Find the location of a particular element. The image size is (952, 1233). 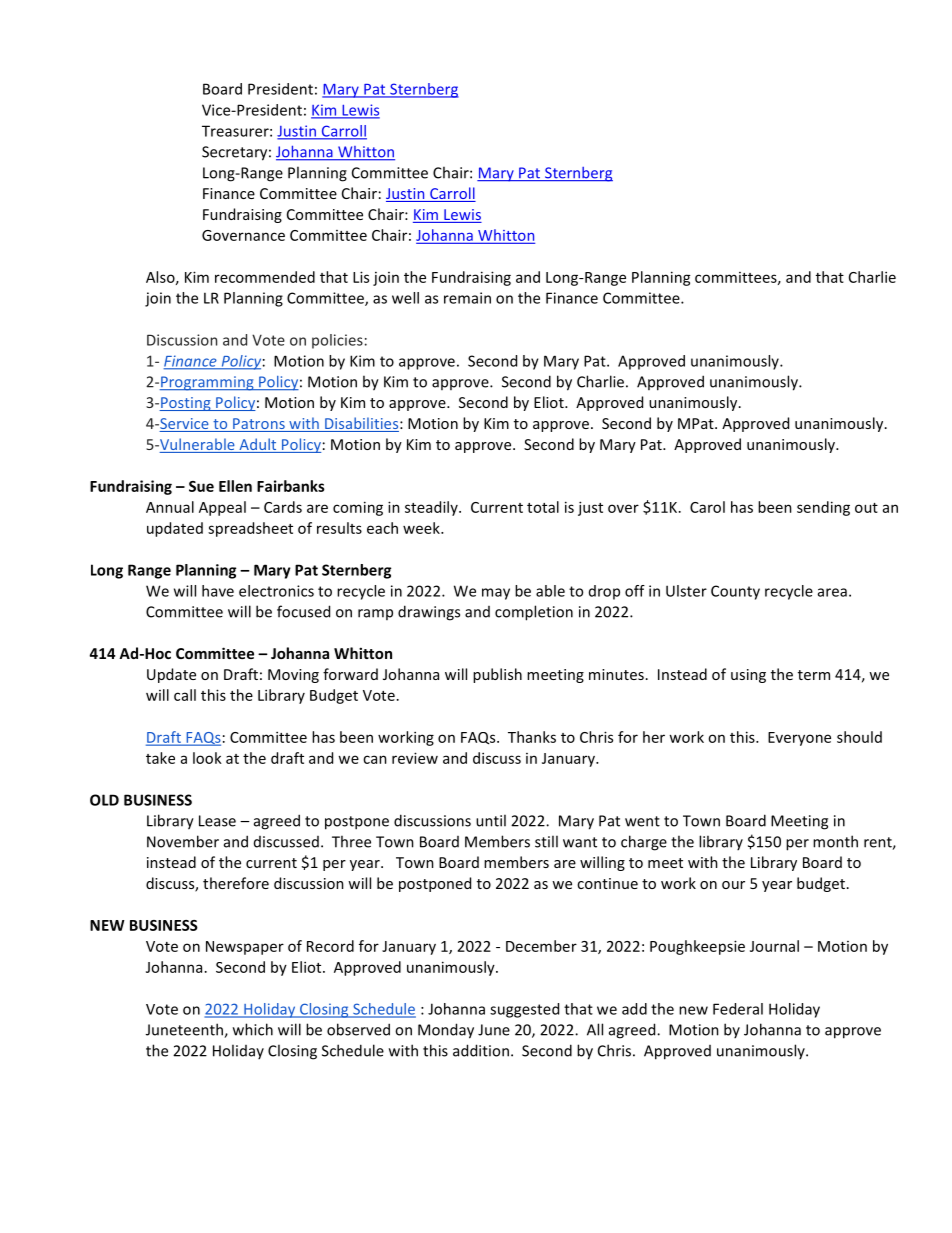

which is located at coordinates (253, 1029).
